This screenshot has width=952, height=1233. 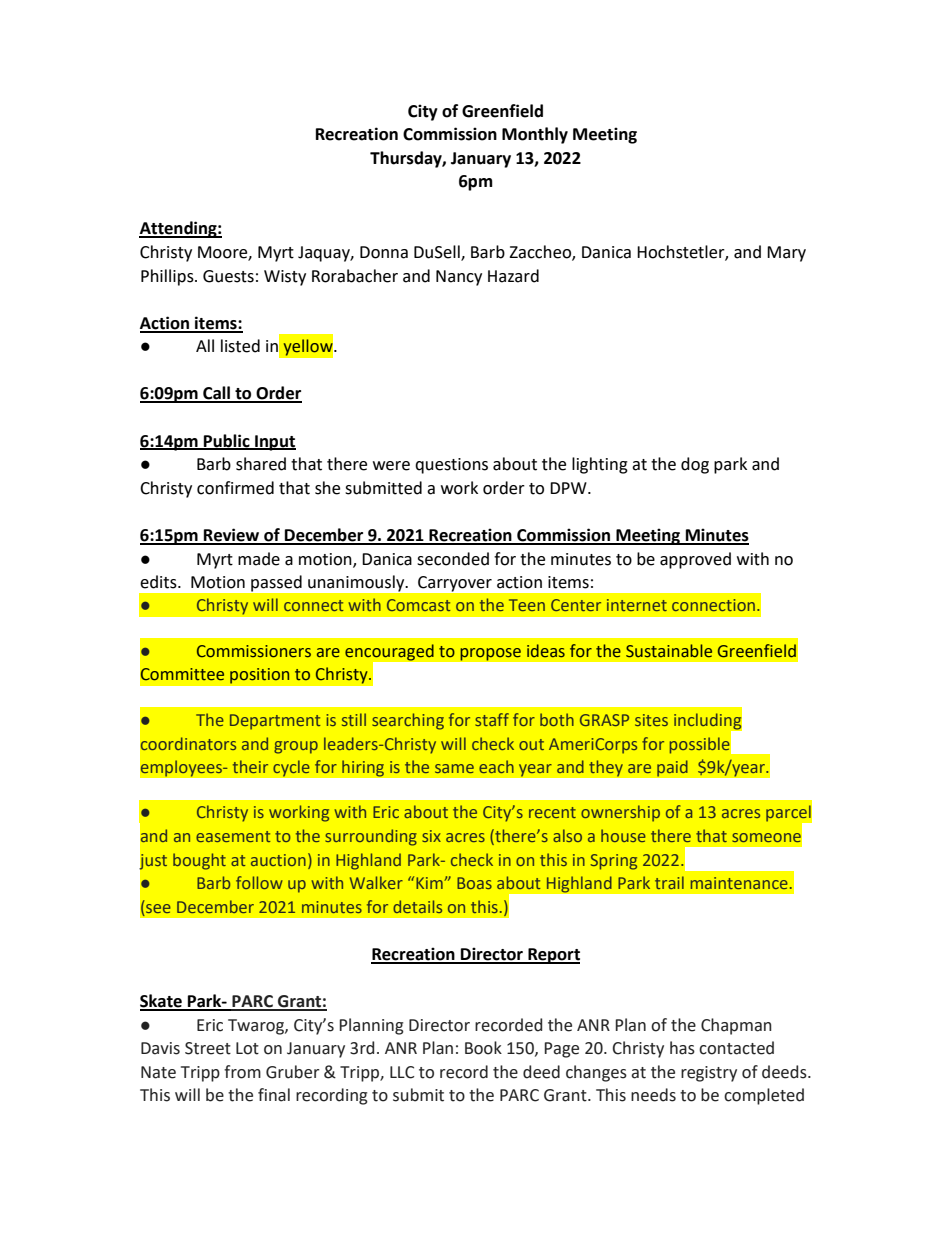 I want to click on Carryover, so click(x=455, y=584).
